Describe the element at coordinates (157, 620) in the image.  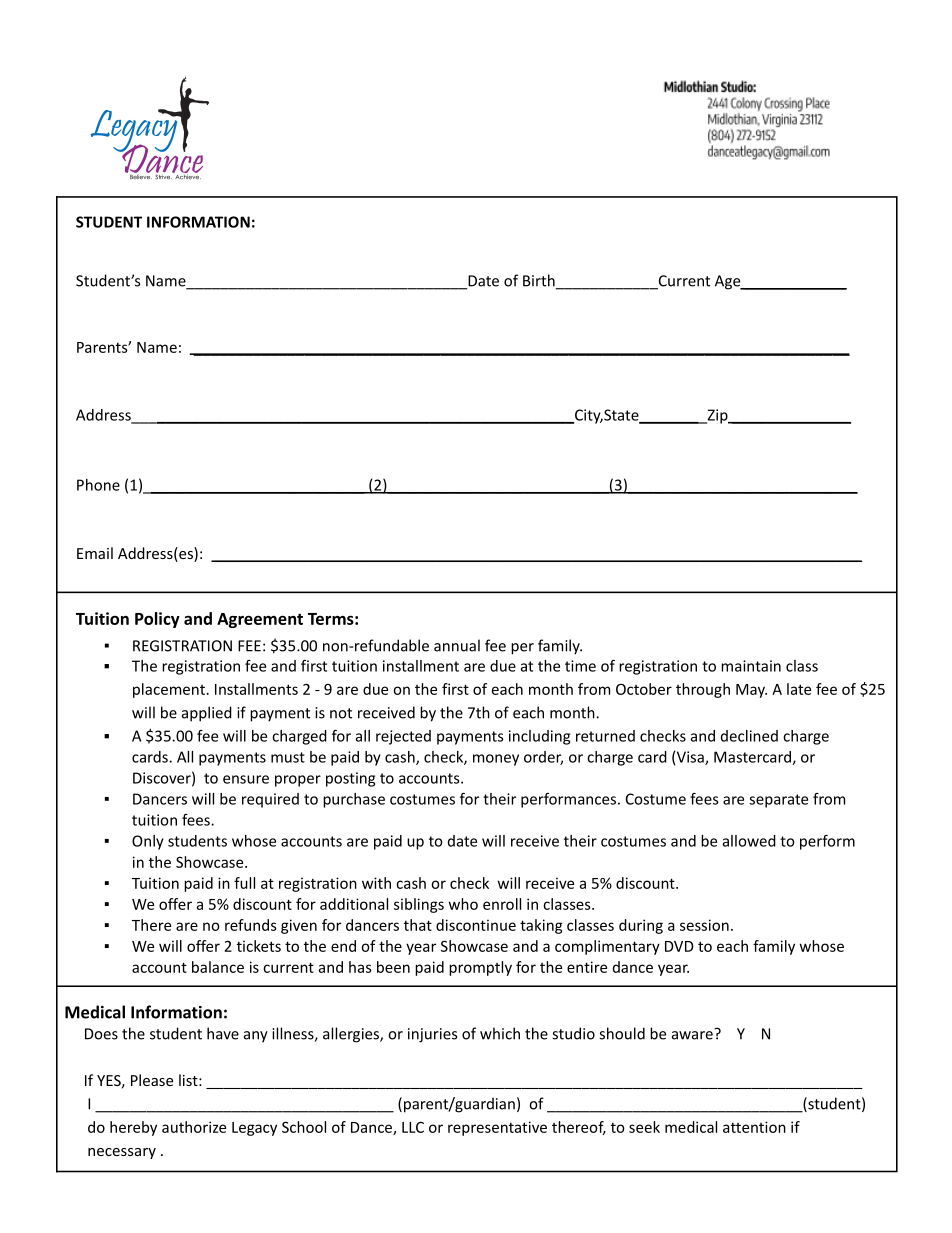
I see `Policy` at that location.
